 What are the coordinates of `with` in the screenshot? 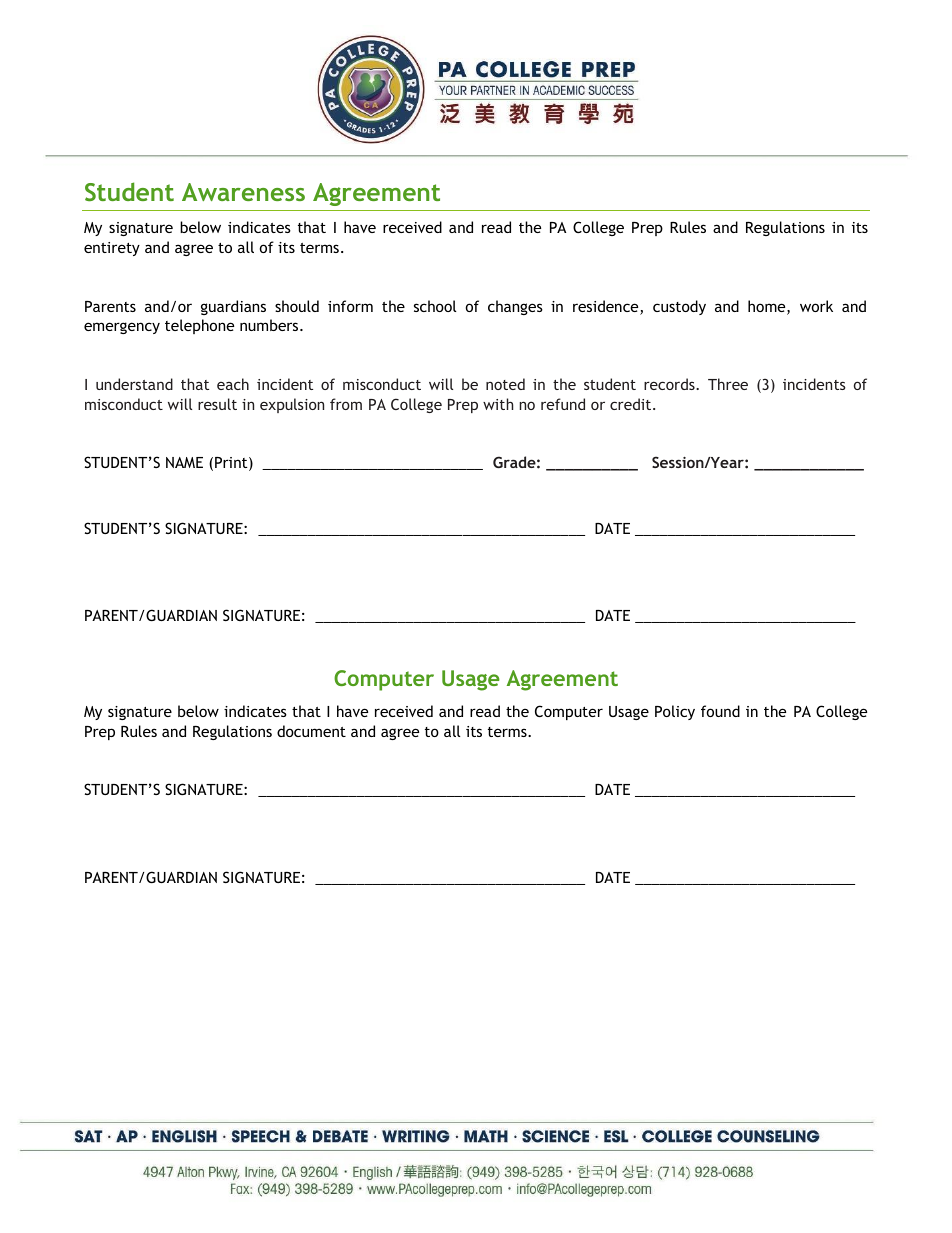 It's located at (498, 404).
